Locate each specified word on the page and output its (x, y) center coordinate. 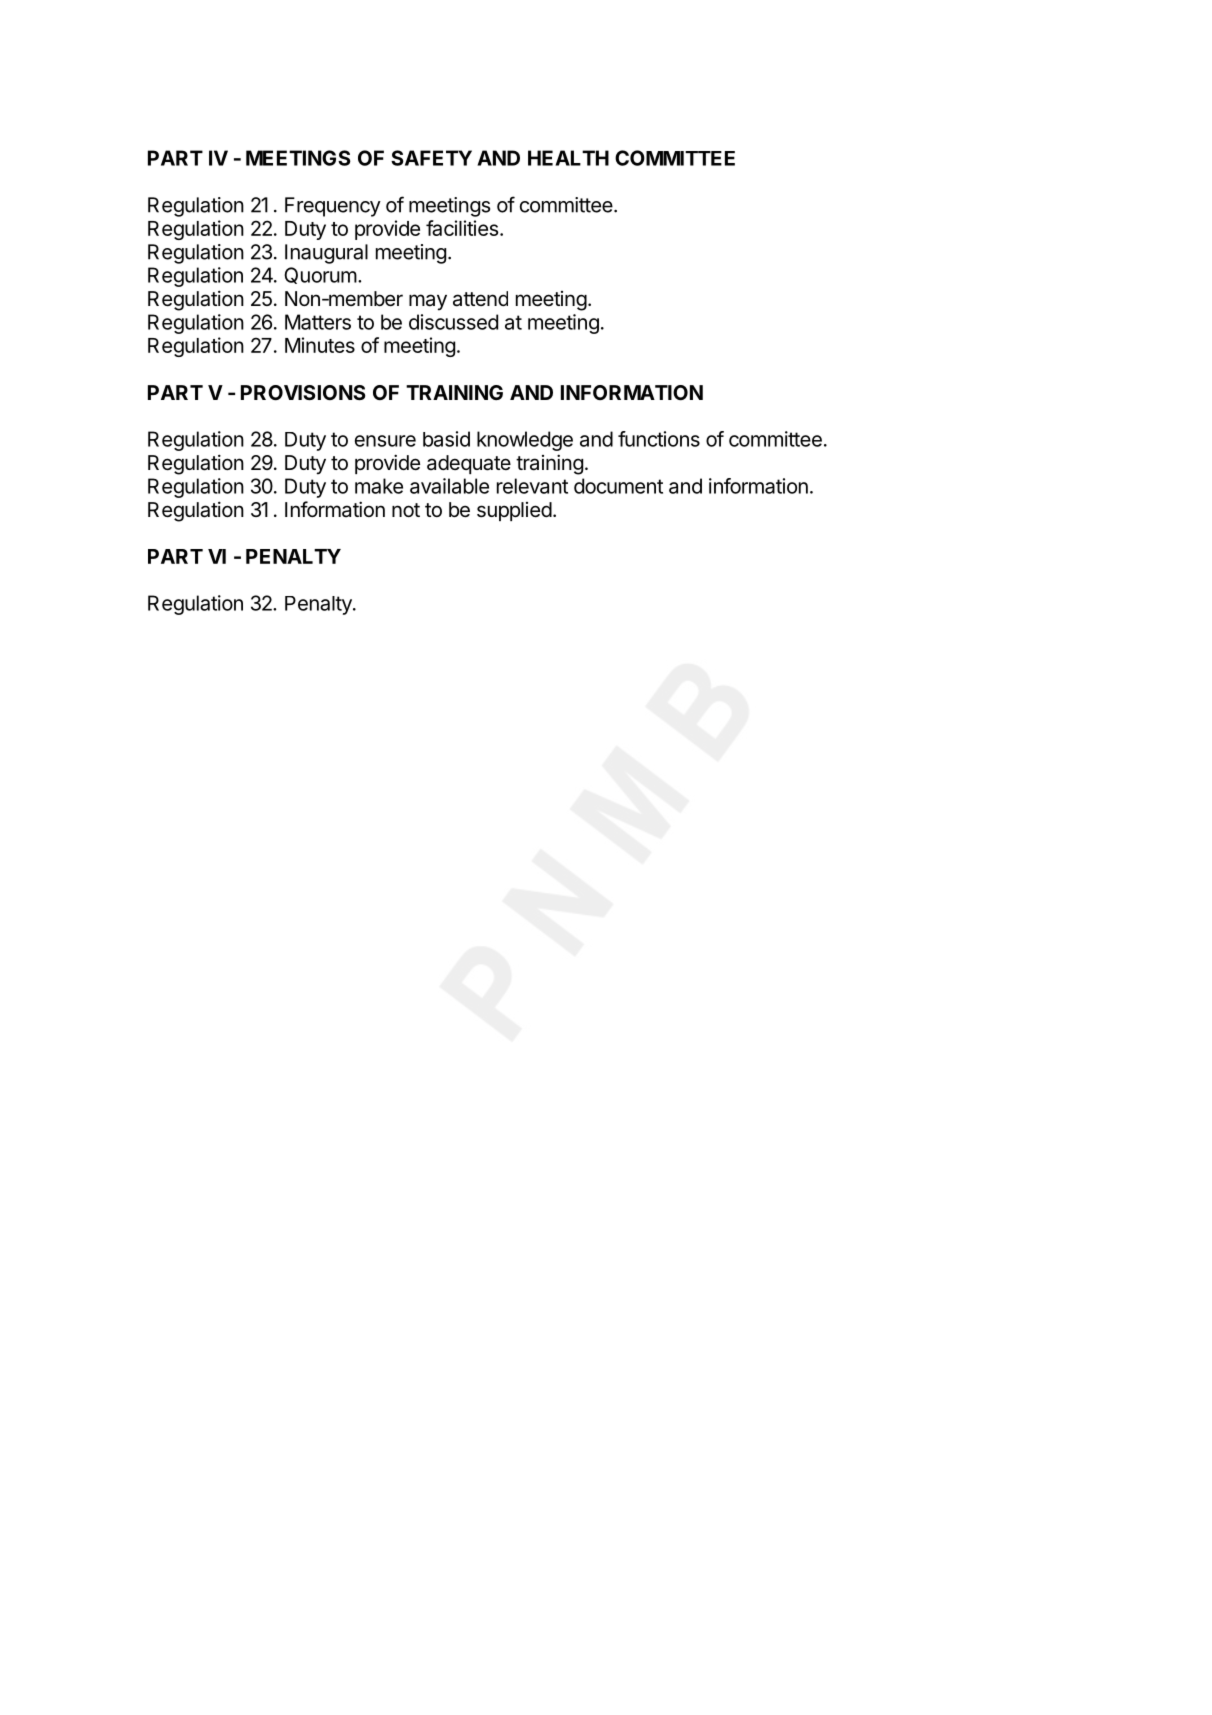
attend (480, 299)
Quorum (320, 275)
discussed (453, 322)
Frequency (333, 207)
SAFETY (431, 158)
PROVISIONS (303, 392)
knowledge (525, 441)
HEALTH (568, 158)
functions (659, 439)
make (379, 486)
